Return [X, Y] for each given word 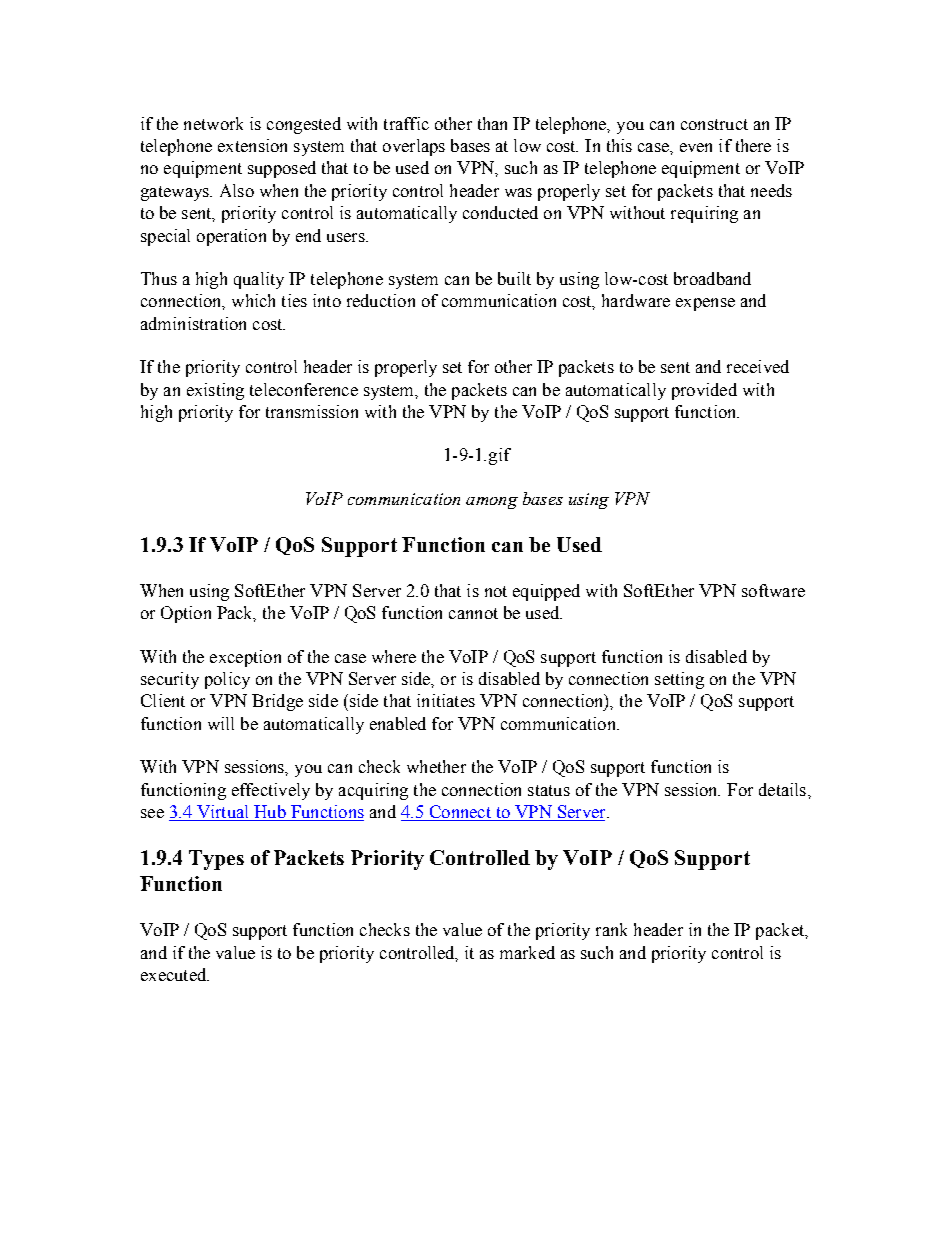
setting [679, 680]
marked [527, 952]
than [492, 123]
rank [611, 929]
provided [704, 391]
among [492, 503]
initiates [446, 700]
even [696, 147]
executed [175, 974]
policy [227, 680]
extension [252, 145]
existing [215, 391]
